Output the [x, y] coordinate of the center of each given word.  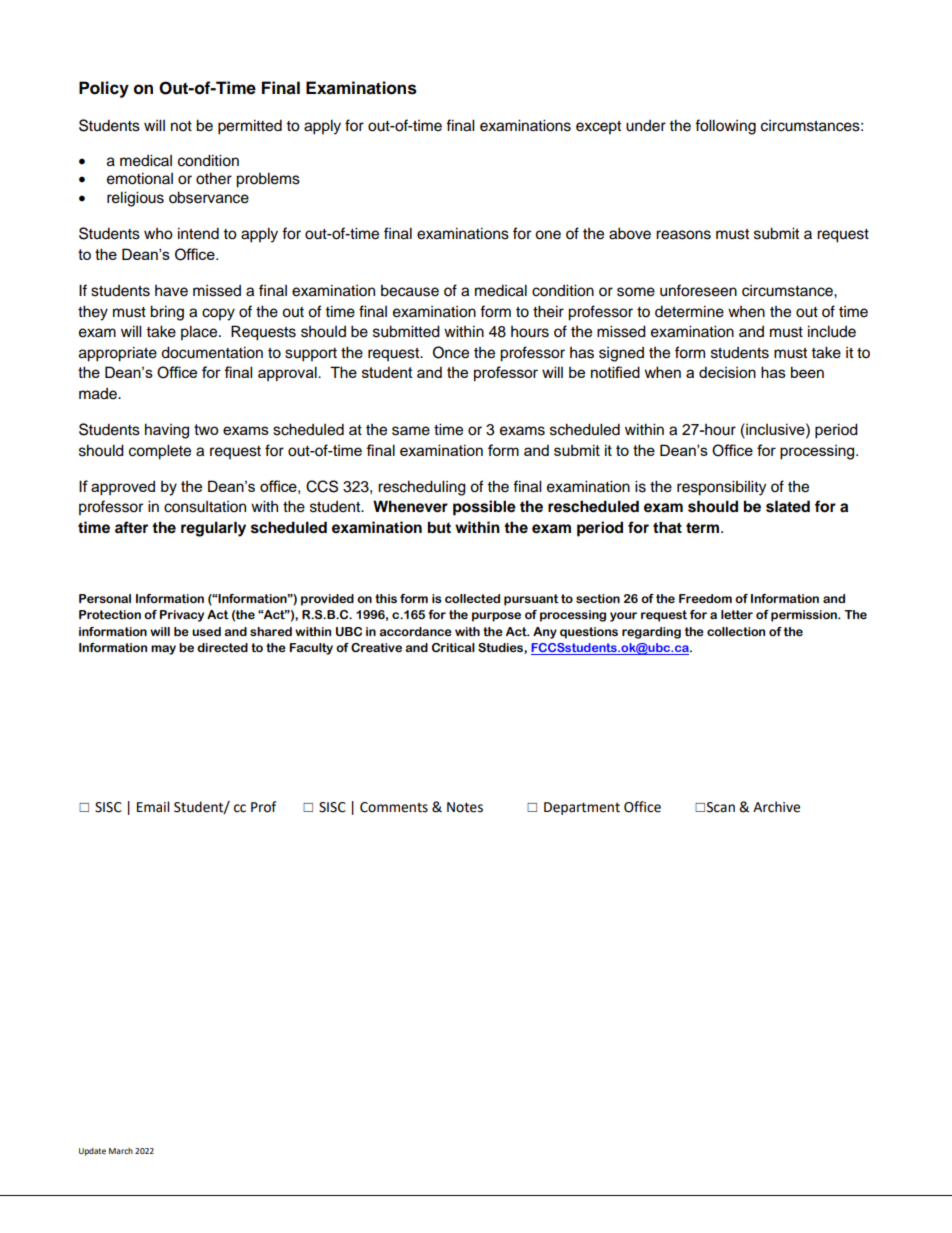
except [598, 128]
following [725, 127]
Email [153, 807]
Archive [776, 807]
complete [160, 452]
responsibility [721, 488]
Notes [465, 807]
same [411, 431]
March [121, 1151]
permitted [250, 127]
